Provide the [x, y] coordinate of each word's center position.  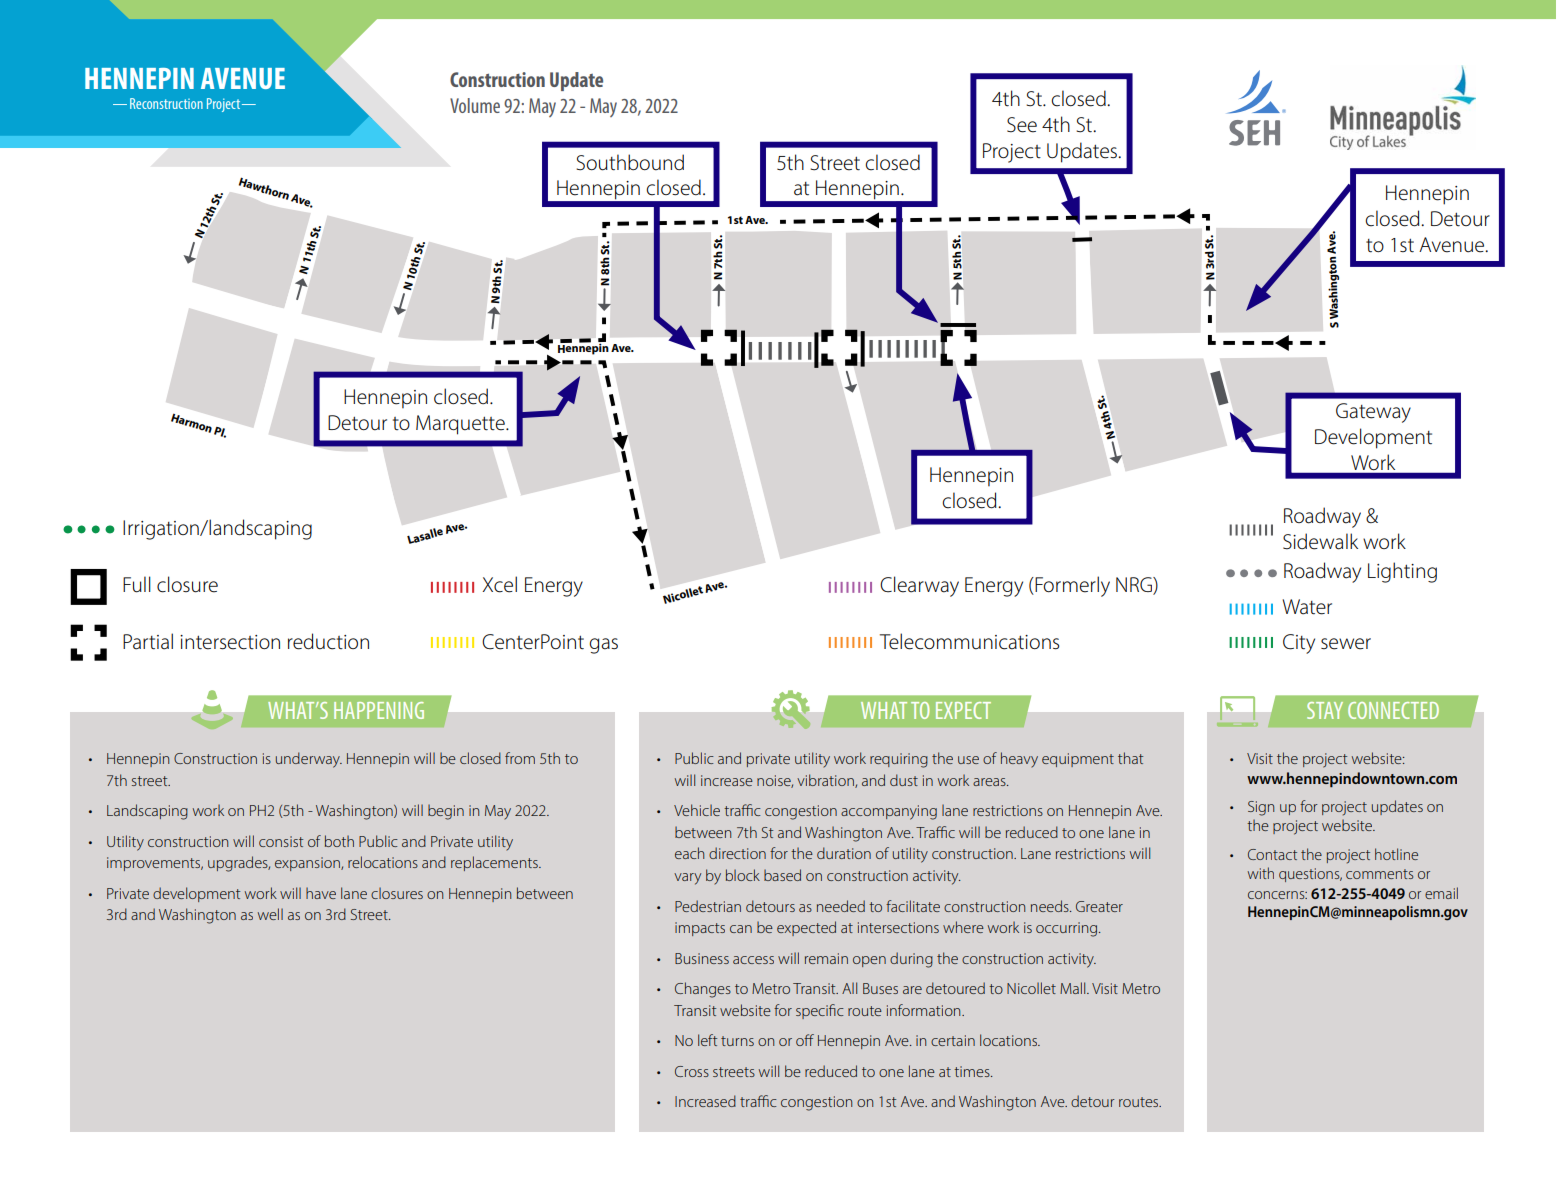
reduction [328, 641]
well [270, 914]
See [1022, 125]
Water [1307, 607]
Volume [475, 105]
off [805, 1040]
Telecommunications [969, 641]
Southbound [630, 162]
